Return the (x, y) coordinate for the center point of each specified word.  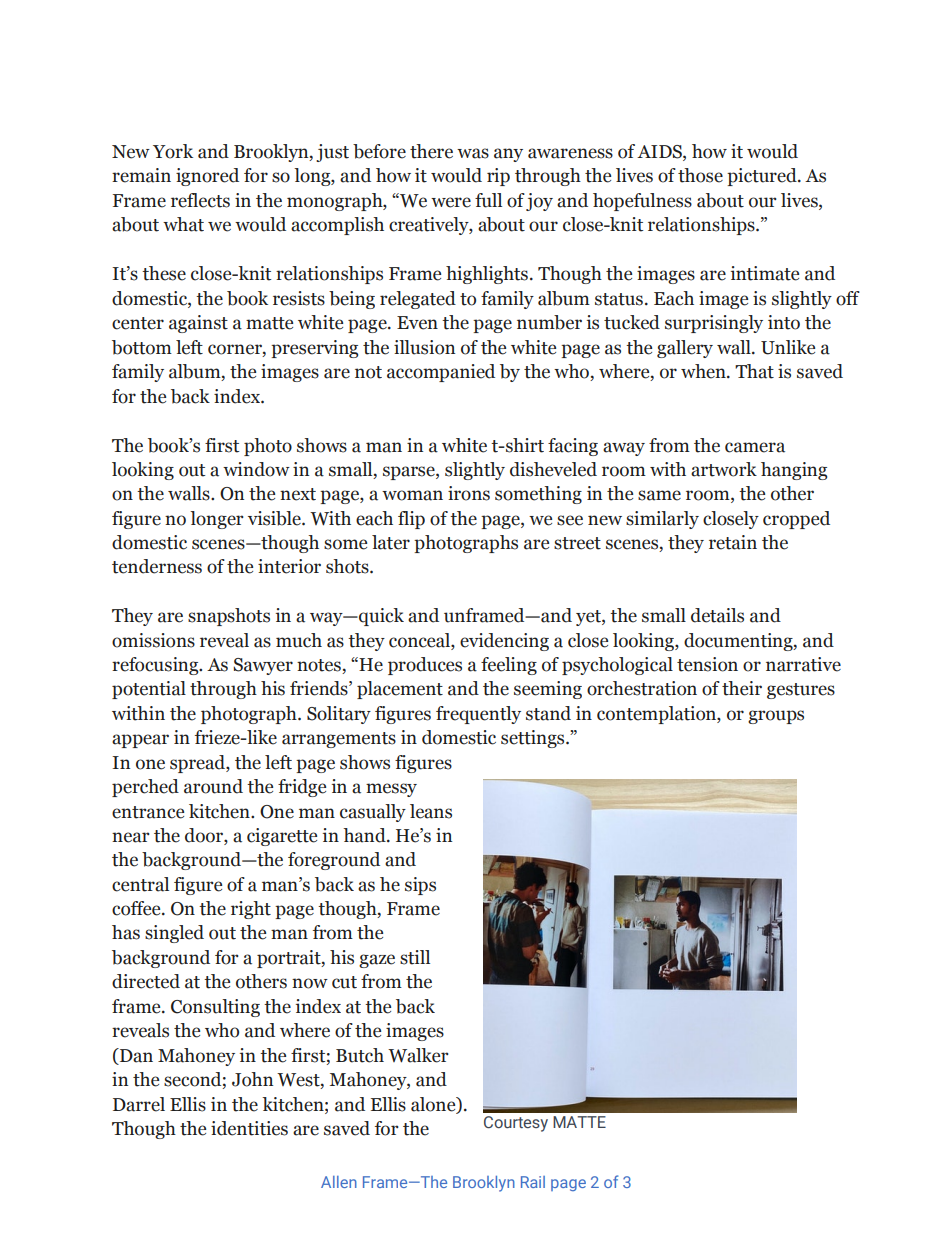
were (451, 202)
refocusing (156, 666)
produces (425, 666)
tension (707, 664)
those (700, 175)
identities (249, 1128)
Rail (533, 1182)
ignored (207, 177)
